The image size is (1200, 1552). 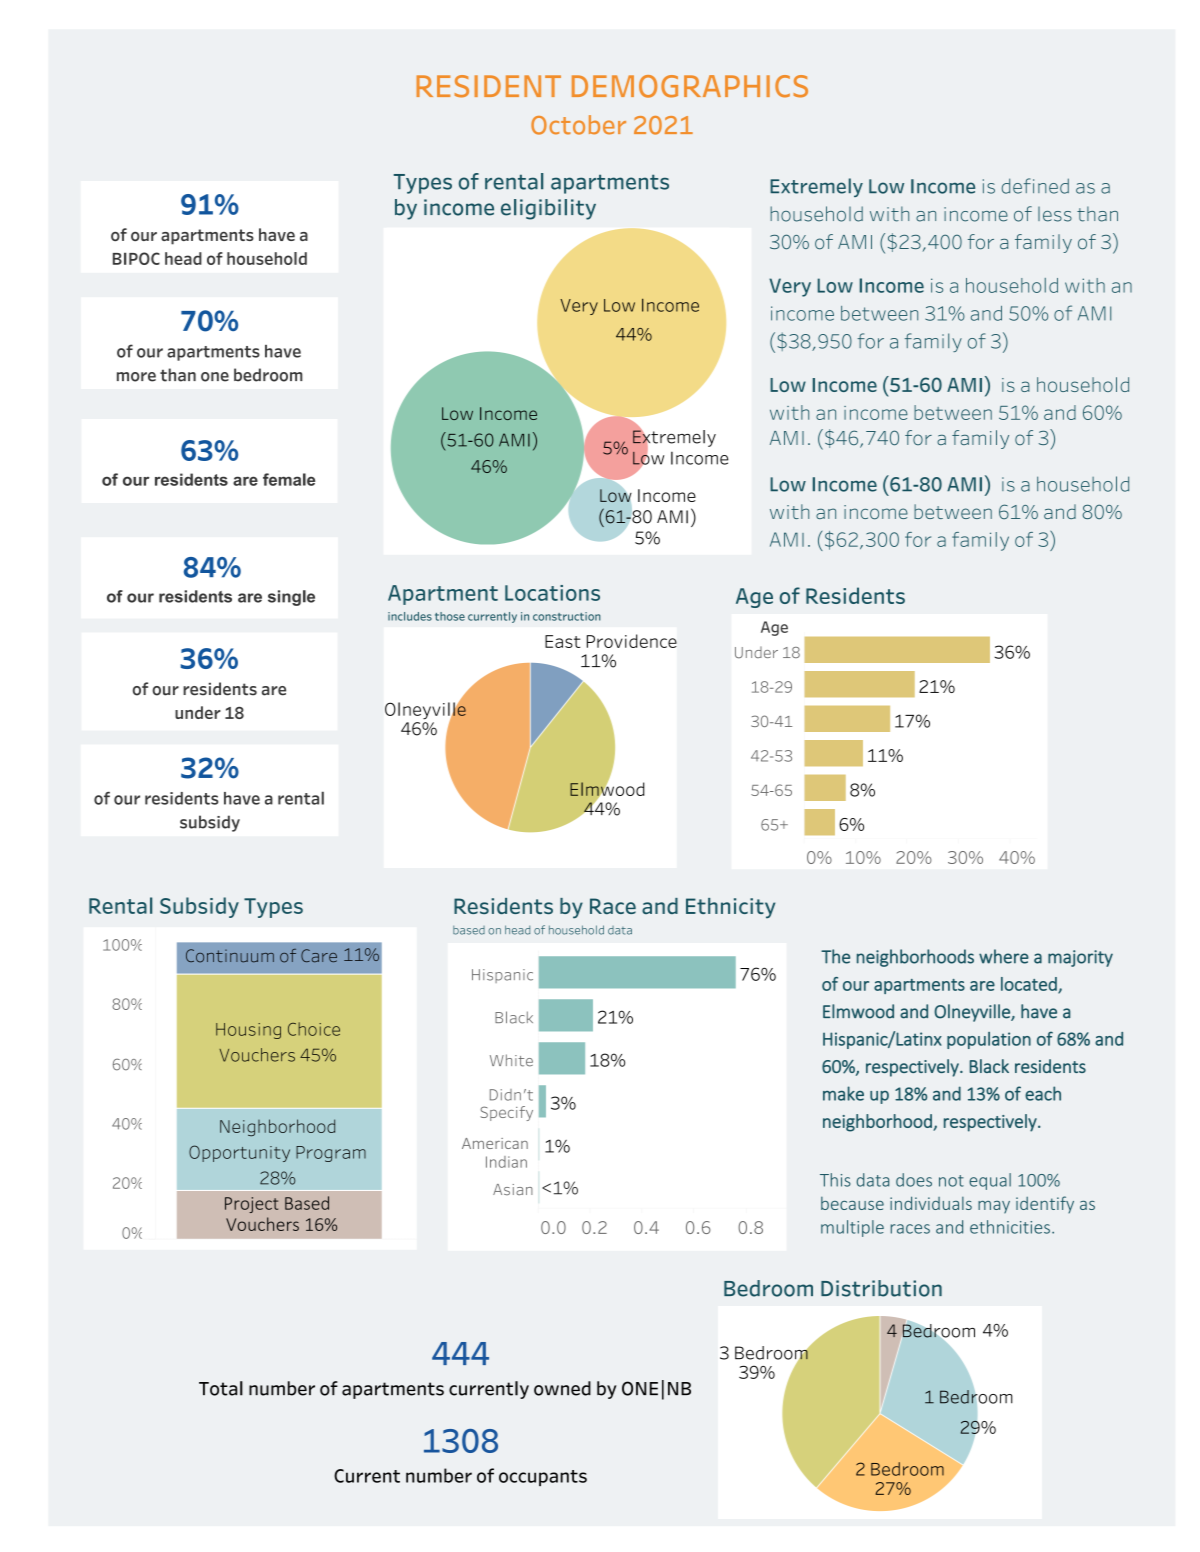 What do you see at coordinates (291, 598) in the screenshot?
I see `single` at bounding box center [291, 598].
